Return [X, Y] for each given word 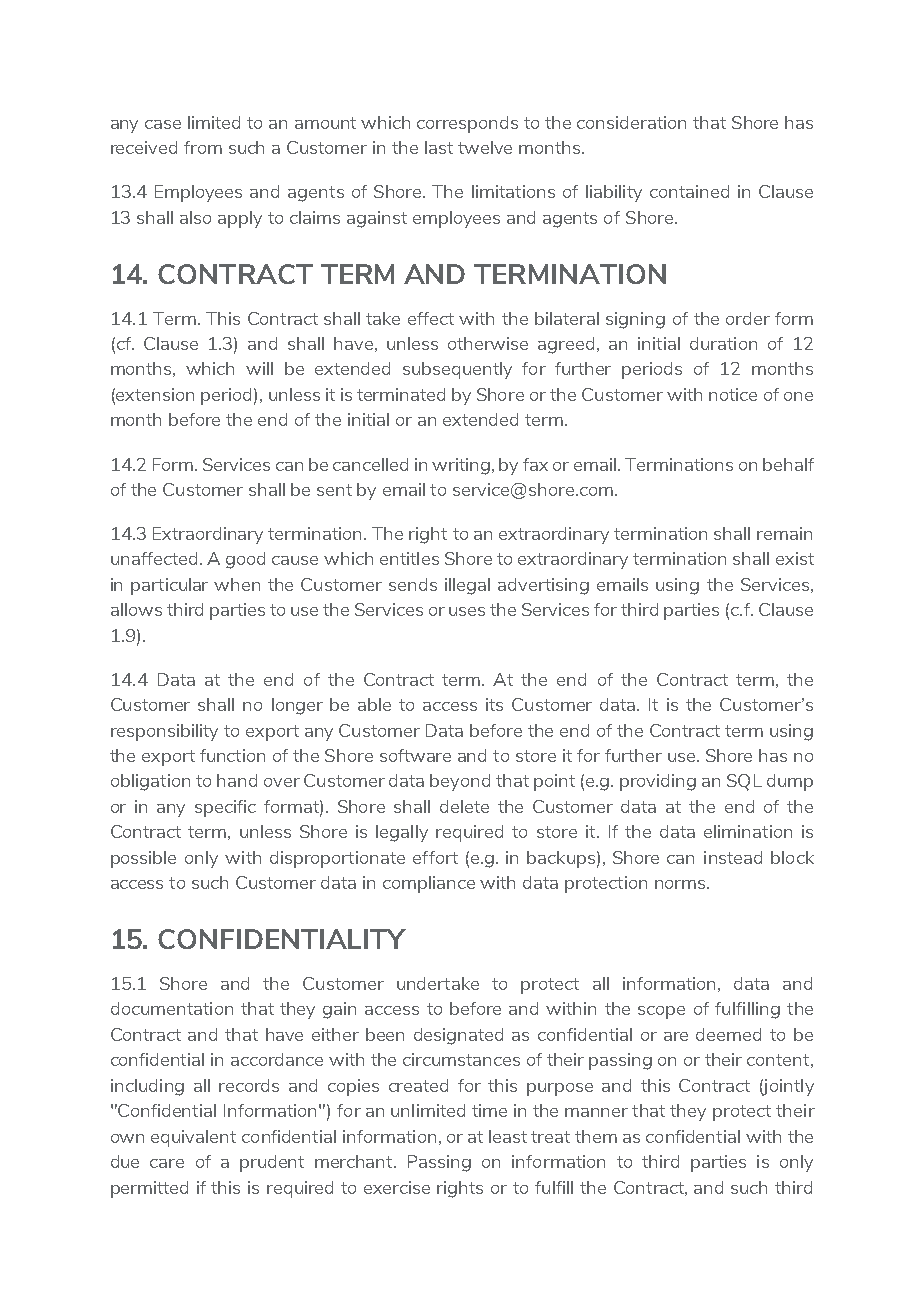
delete [464, 806]
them [596, 1136]
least [508, 1136]
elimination [748, 831]
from [203, 147]
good [245, 560]
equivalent [193, 1138]
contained [689, 191]
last [439, 147]
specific [225, 808]
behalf [788, 464]
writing [462, 466]
